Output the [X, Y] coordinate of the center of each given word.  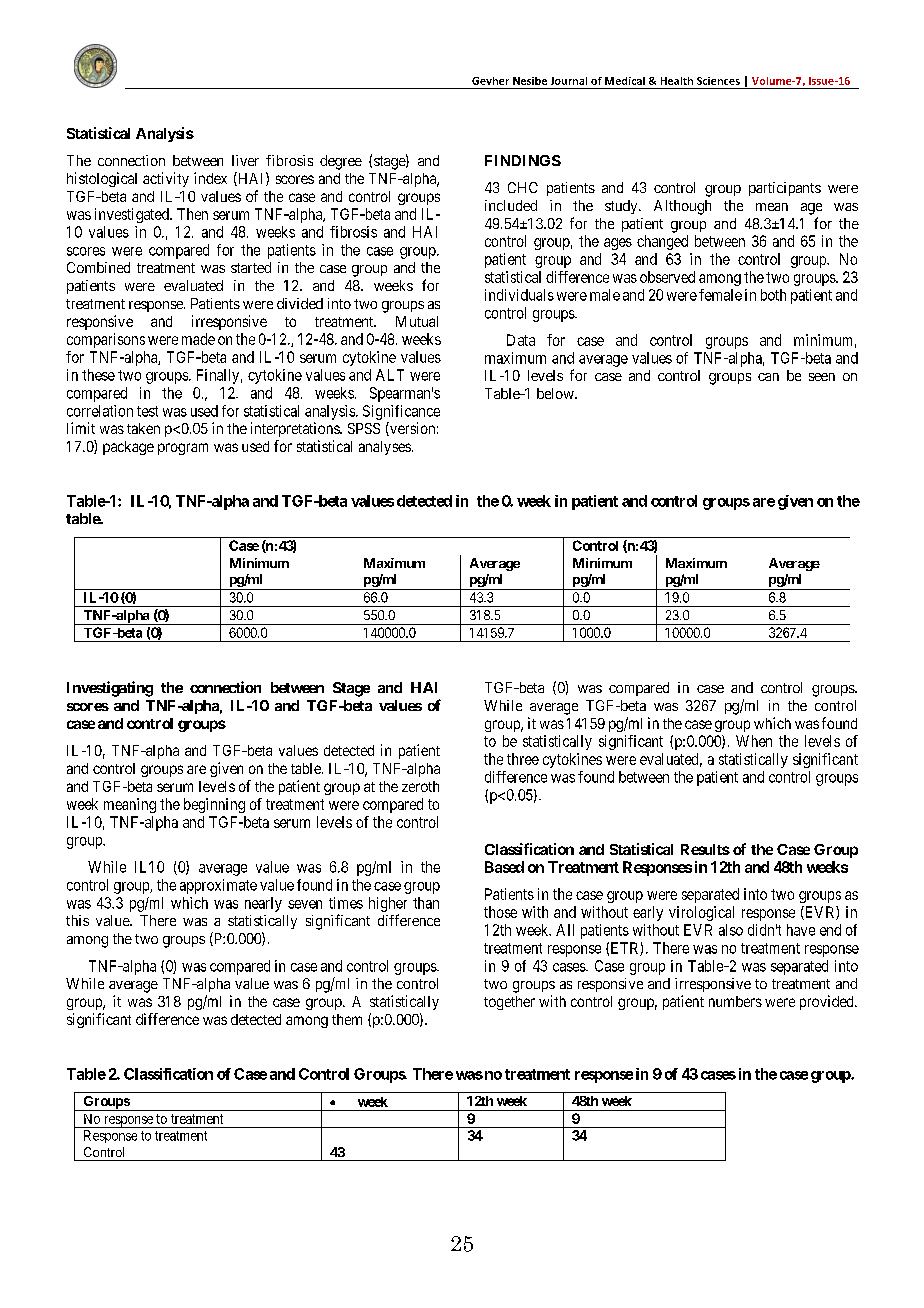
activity [166, 179]
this [77, 920]
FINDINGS [523, 160]
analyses [385, 448]
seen [822, 377]
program [183, 449]
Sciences [718, 81]
